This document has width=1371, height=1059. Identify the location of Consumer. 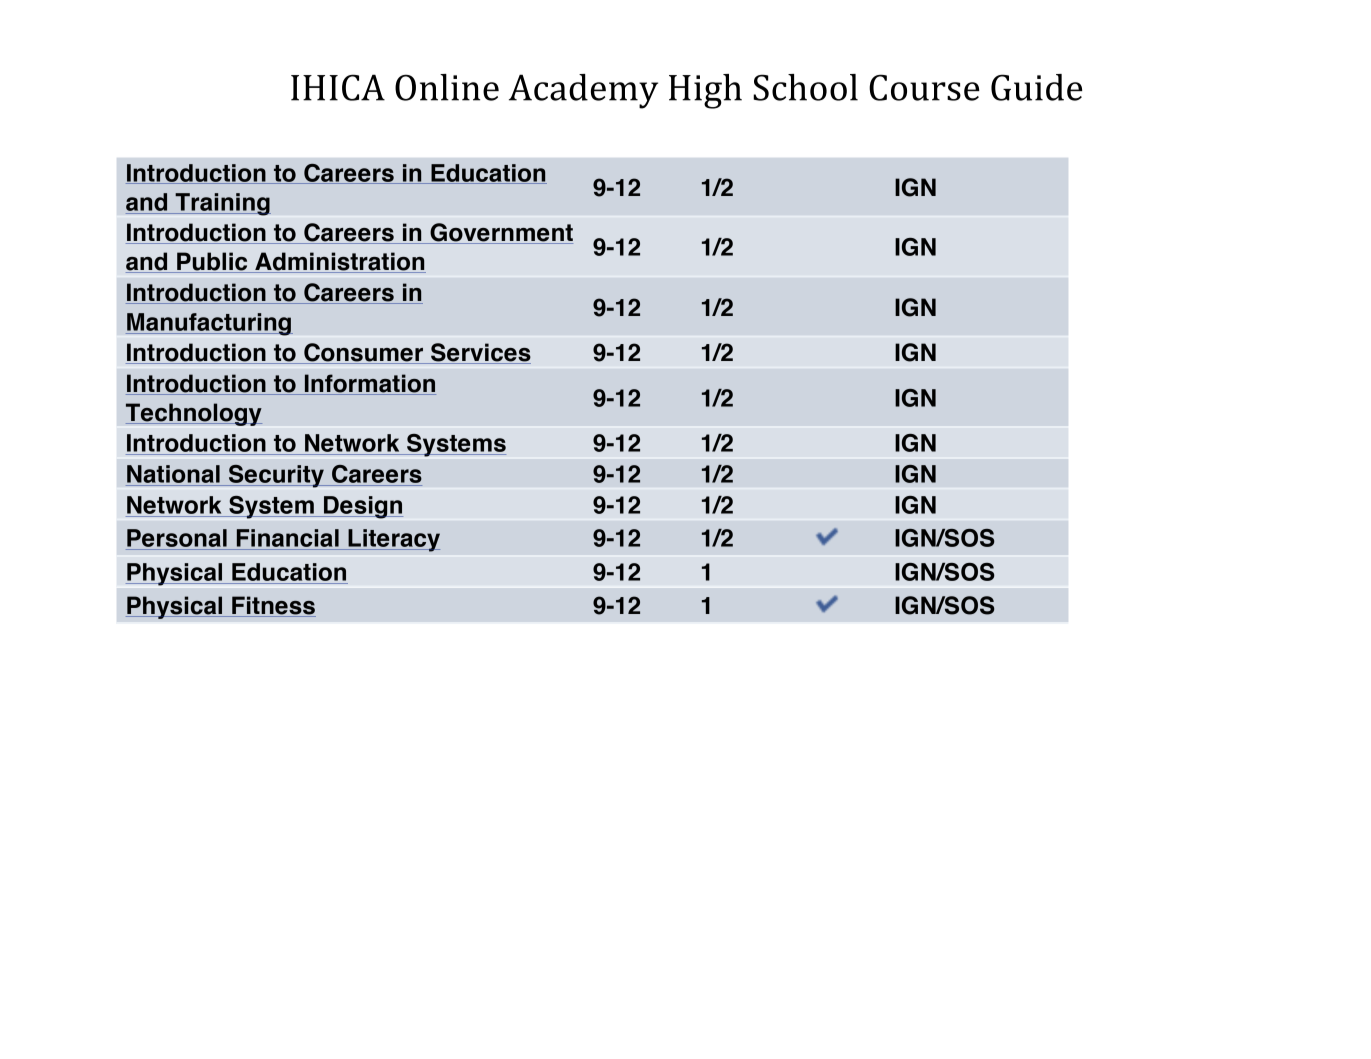
(364, 353).
